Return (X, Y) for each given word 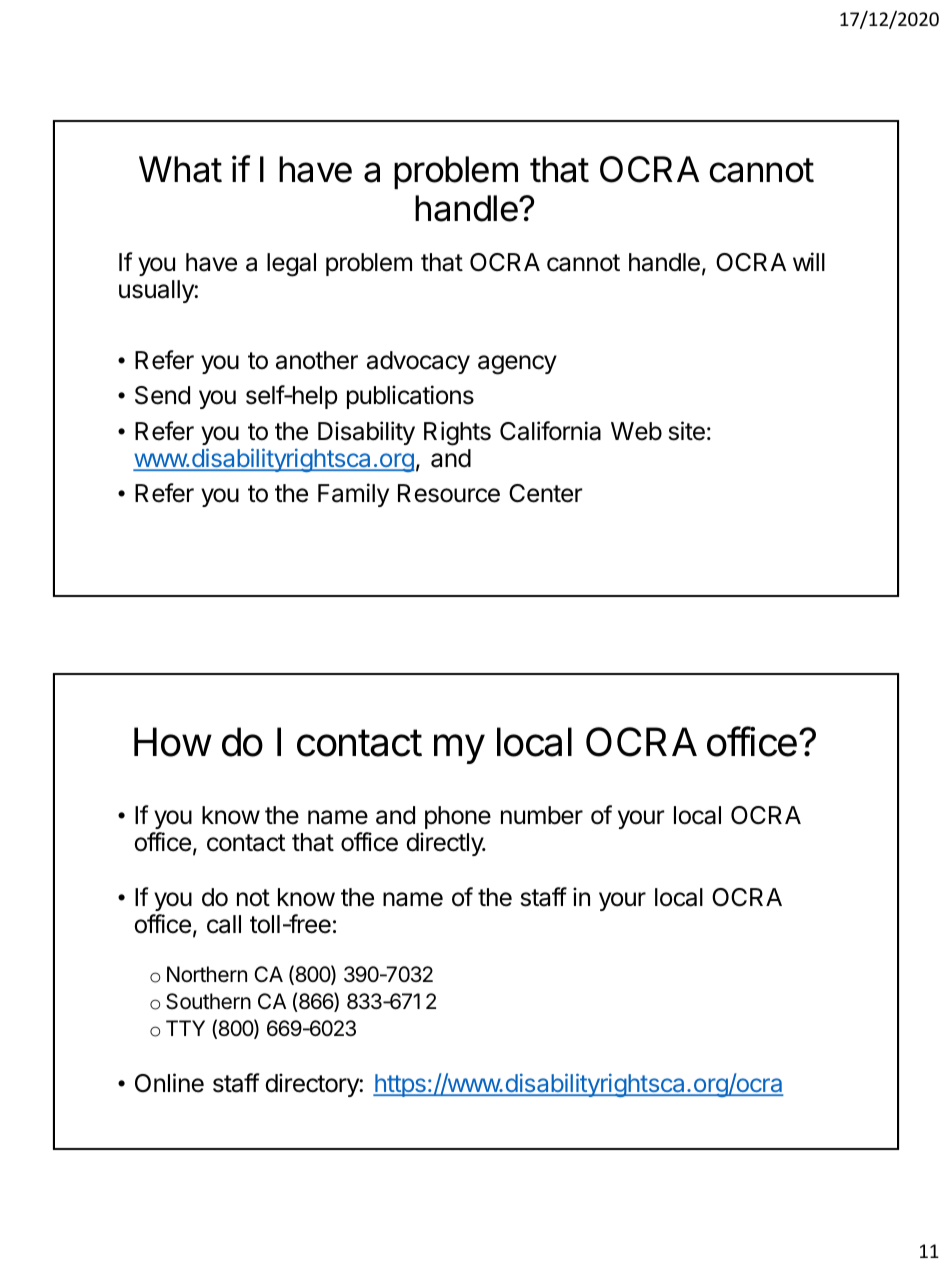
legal (291, 265)
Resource (449, 493)
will (809, 261)
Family (353, 495)
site (687, 431)
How (173, 742)
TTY (185, 1028)
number (542, 815)
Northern (207, 974)
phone (458, 817)
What (180, 169)
